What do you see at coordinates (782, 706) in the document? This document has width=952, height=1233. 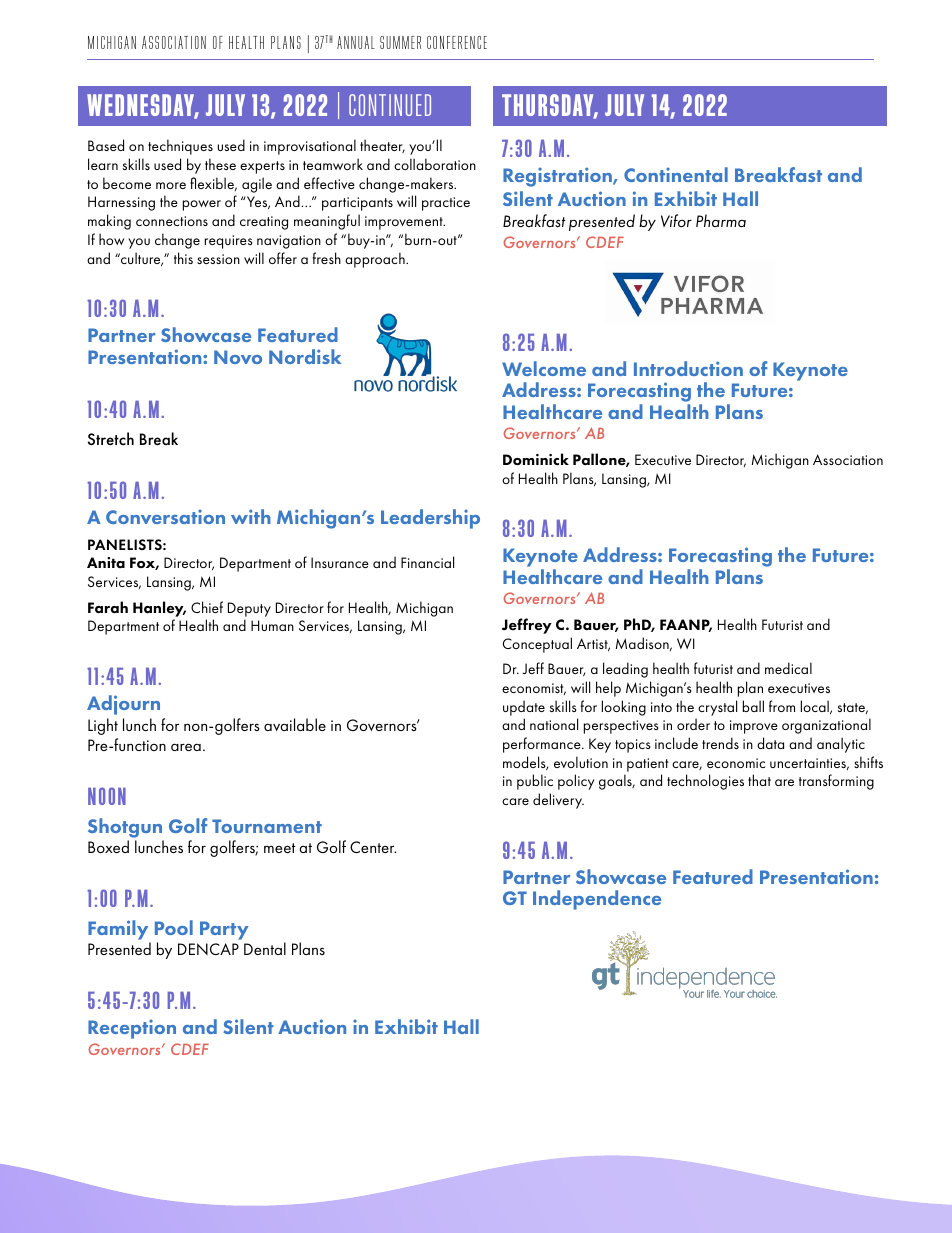 I see `from` at bounding box center [782, 706].
